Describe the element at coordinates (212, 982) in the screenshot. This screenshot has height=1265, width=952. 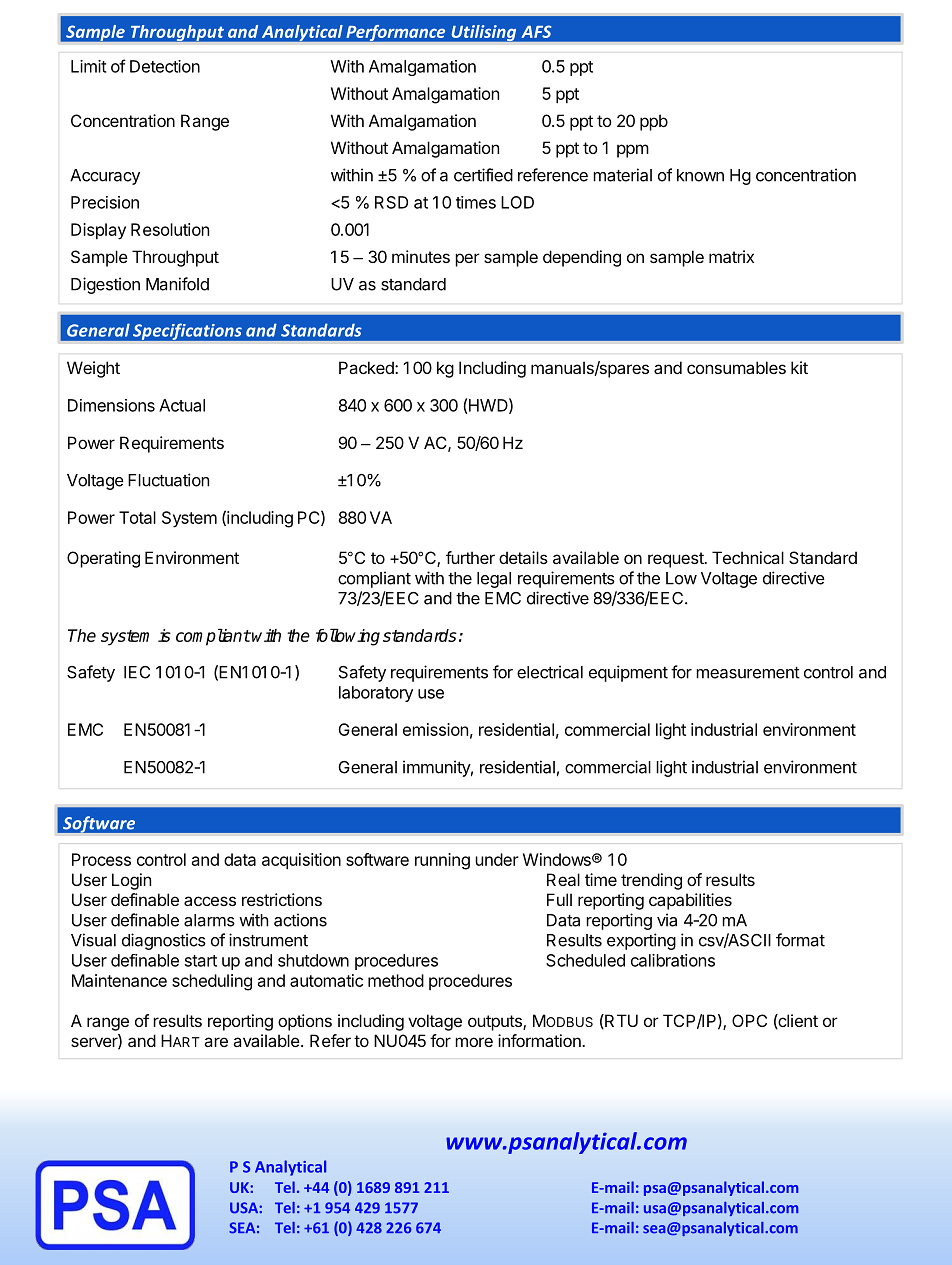
I see `scheduling` at that location.
